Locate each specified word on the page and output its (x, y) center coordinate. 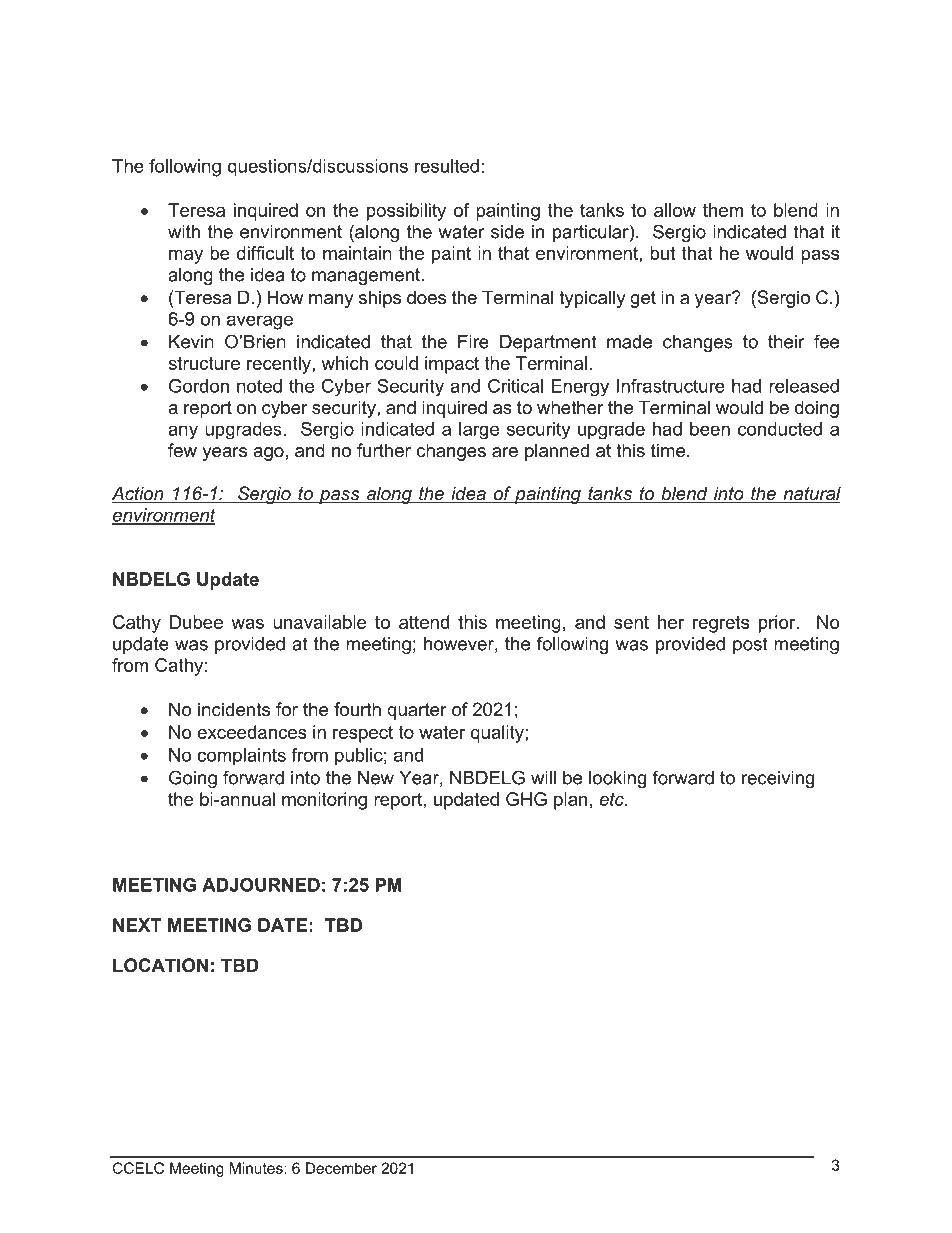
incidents (234, 709)
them (723, 210)
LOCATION (160, 965)
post (750, 645)
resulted (447, 166)
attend (424, 622)
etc (612, 799)
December (341, 1168)
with (184, 232)
